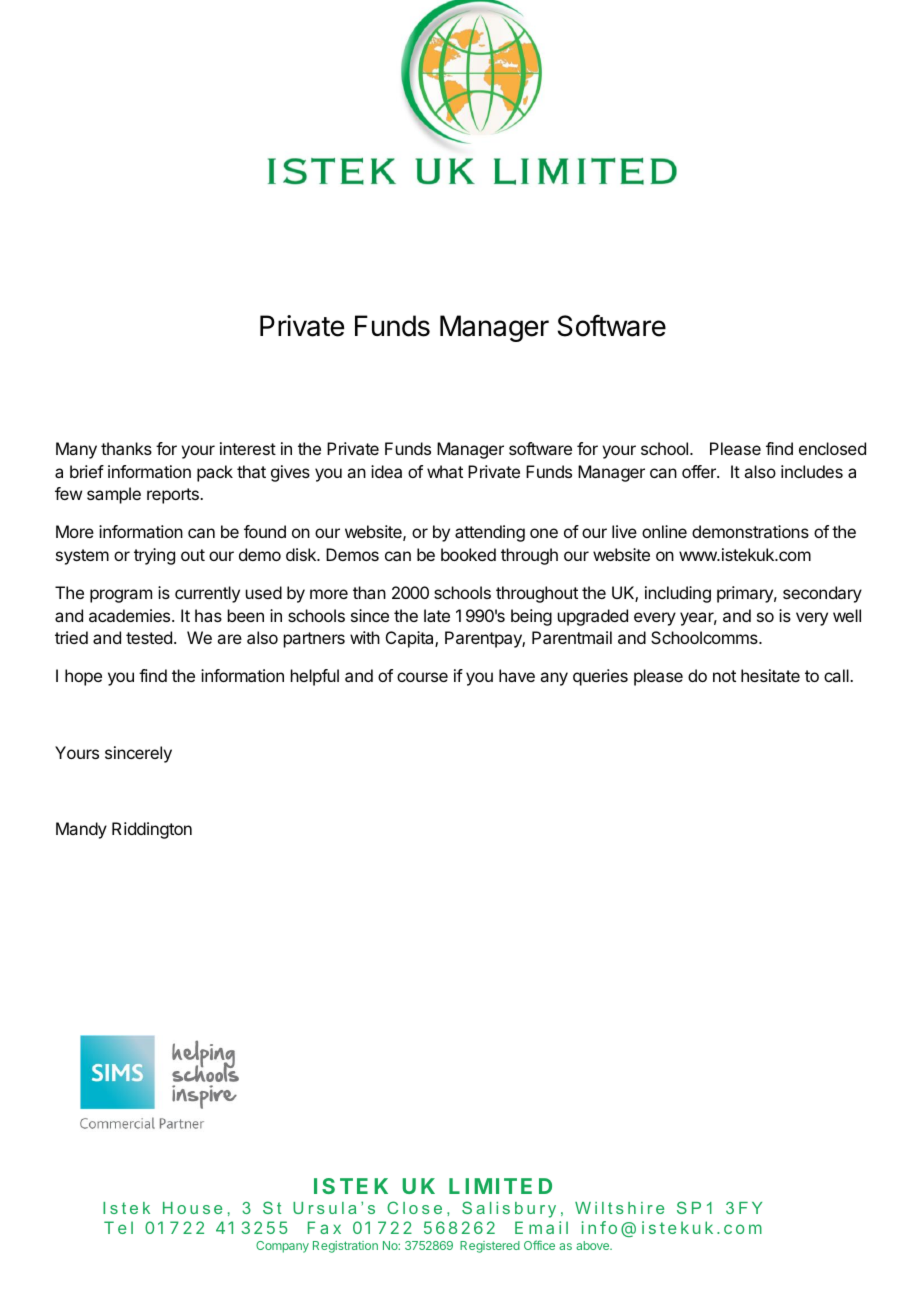  I want to click on hope, so click(83, 677).
